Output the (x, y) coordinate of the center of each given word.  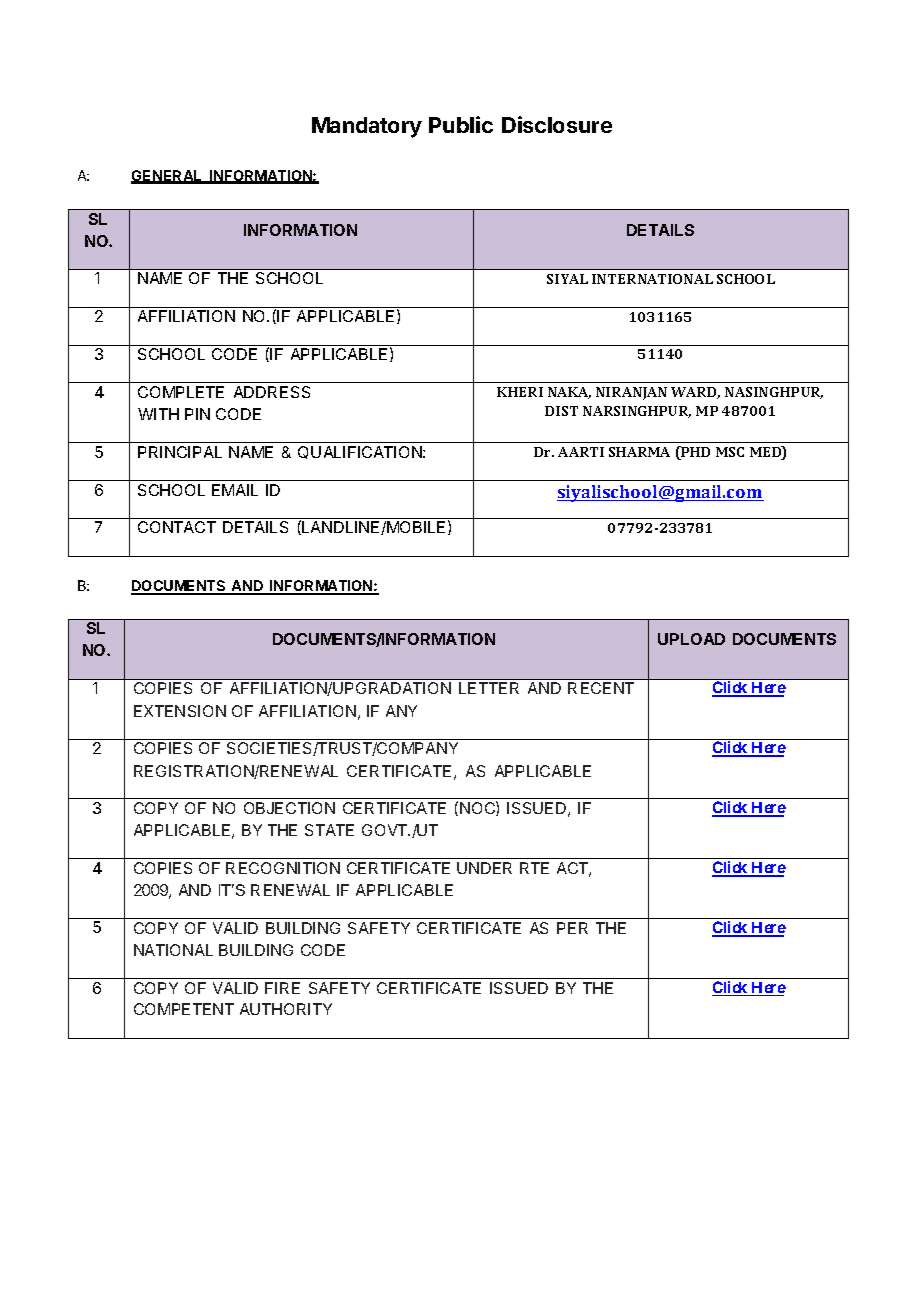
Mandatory (367, 127)
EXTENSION (180, 711)
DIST (561, 411)
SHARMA (639, 452)
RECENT (601, 688)
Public (461, 124)
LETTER (489, 688)
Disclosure (557, 124)
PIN (197, 414)
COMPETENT (184, 1009)
